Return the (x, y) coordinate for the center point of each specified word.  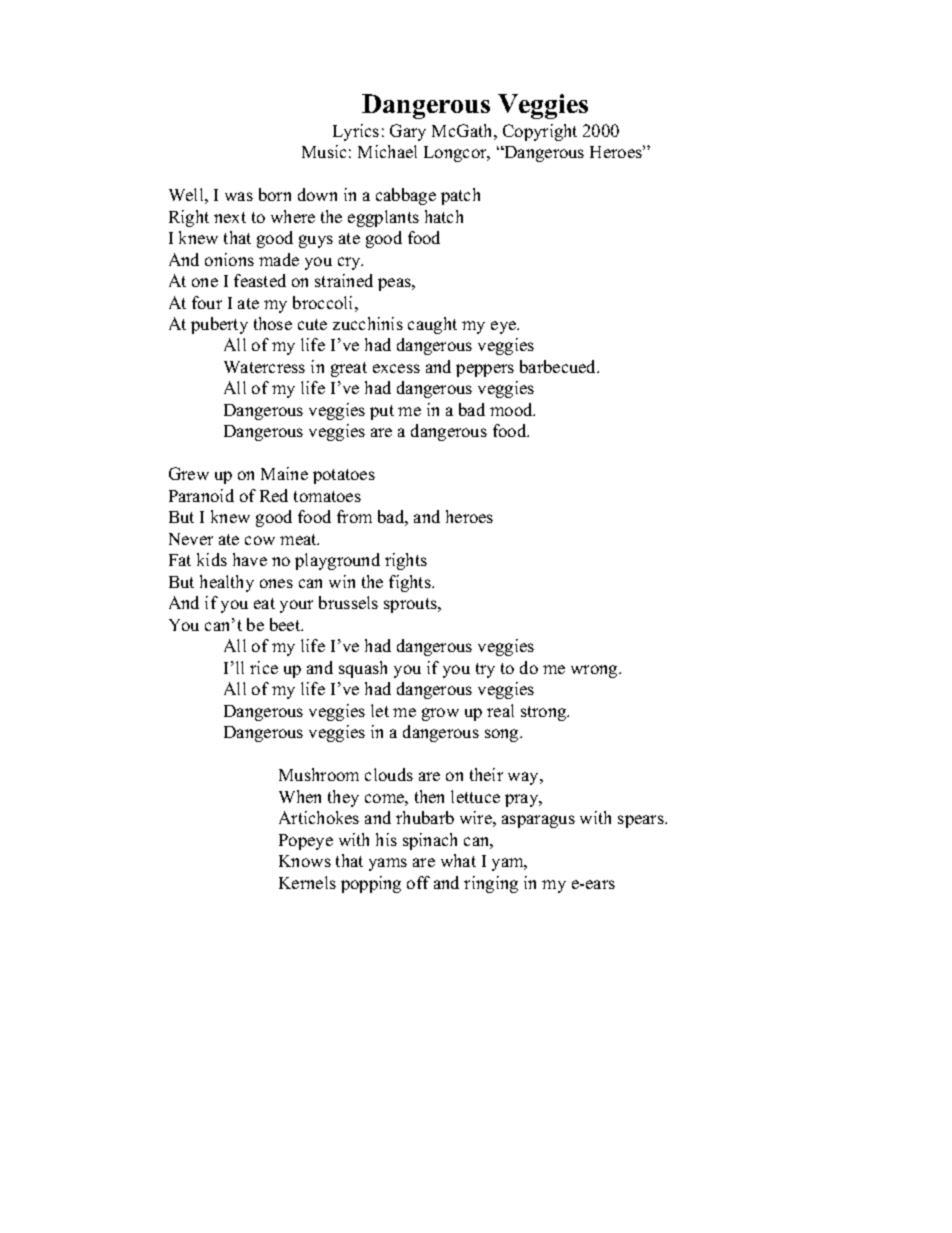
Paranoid (201, 495)
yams (388, 864)
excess (396, 368)
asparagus (538, 821)
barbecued (559, 366)
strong (545, 713)
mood (512, 409)
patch (460, 196)
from (354, 516)
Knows (305, 861)
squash (363, 669)
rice (264, 667)
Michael (387, 151)
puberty (219, 325)
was (239, 196)
